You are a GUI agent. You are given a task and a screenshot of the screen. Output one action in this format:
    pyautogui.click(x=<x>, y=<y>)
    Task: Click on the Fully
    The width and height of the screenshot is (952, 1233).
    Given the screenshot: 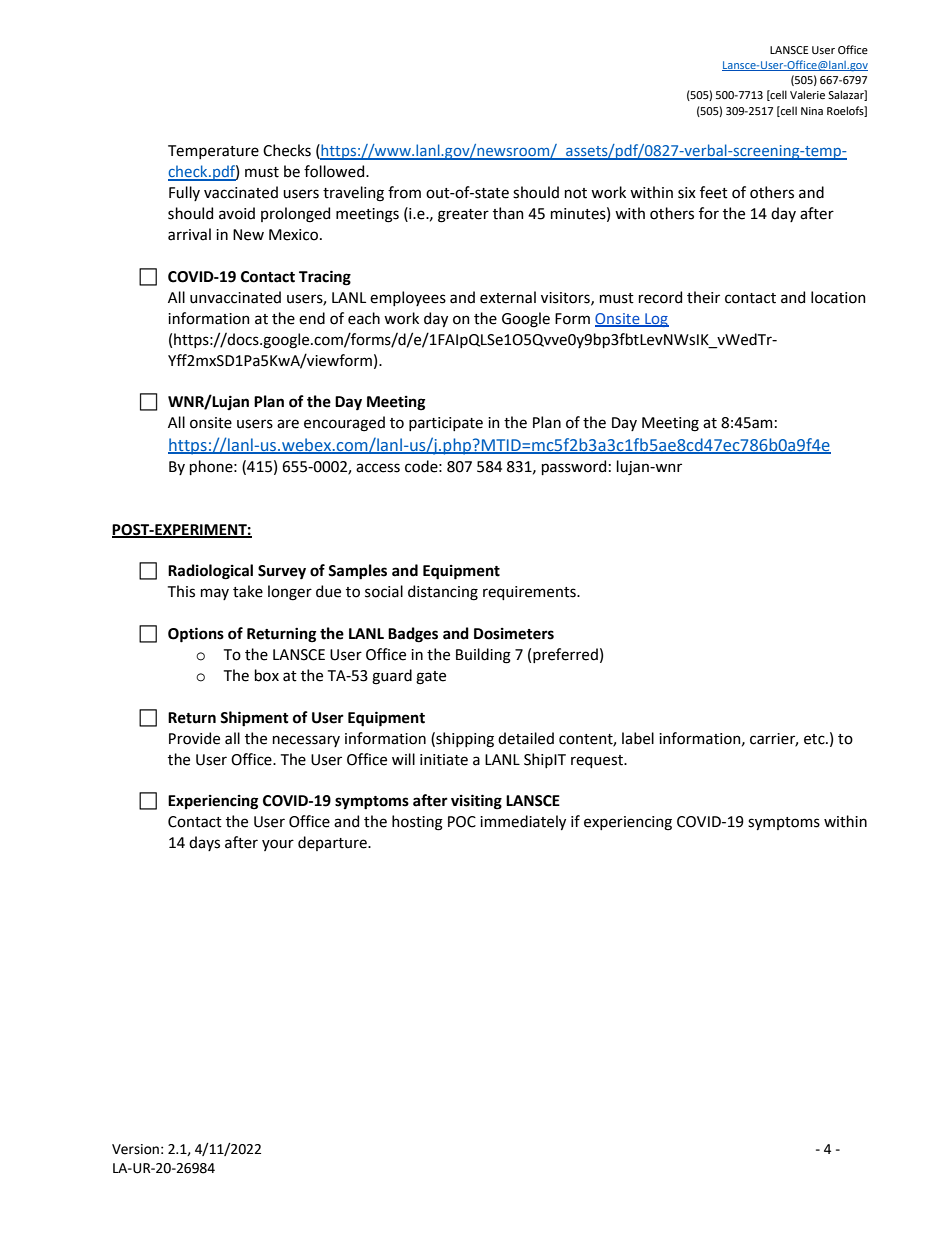 What is the action you would take?
    pyautogui.click(x=184, y=193)
